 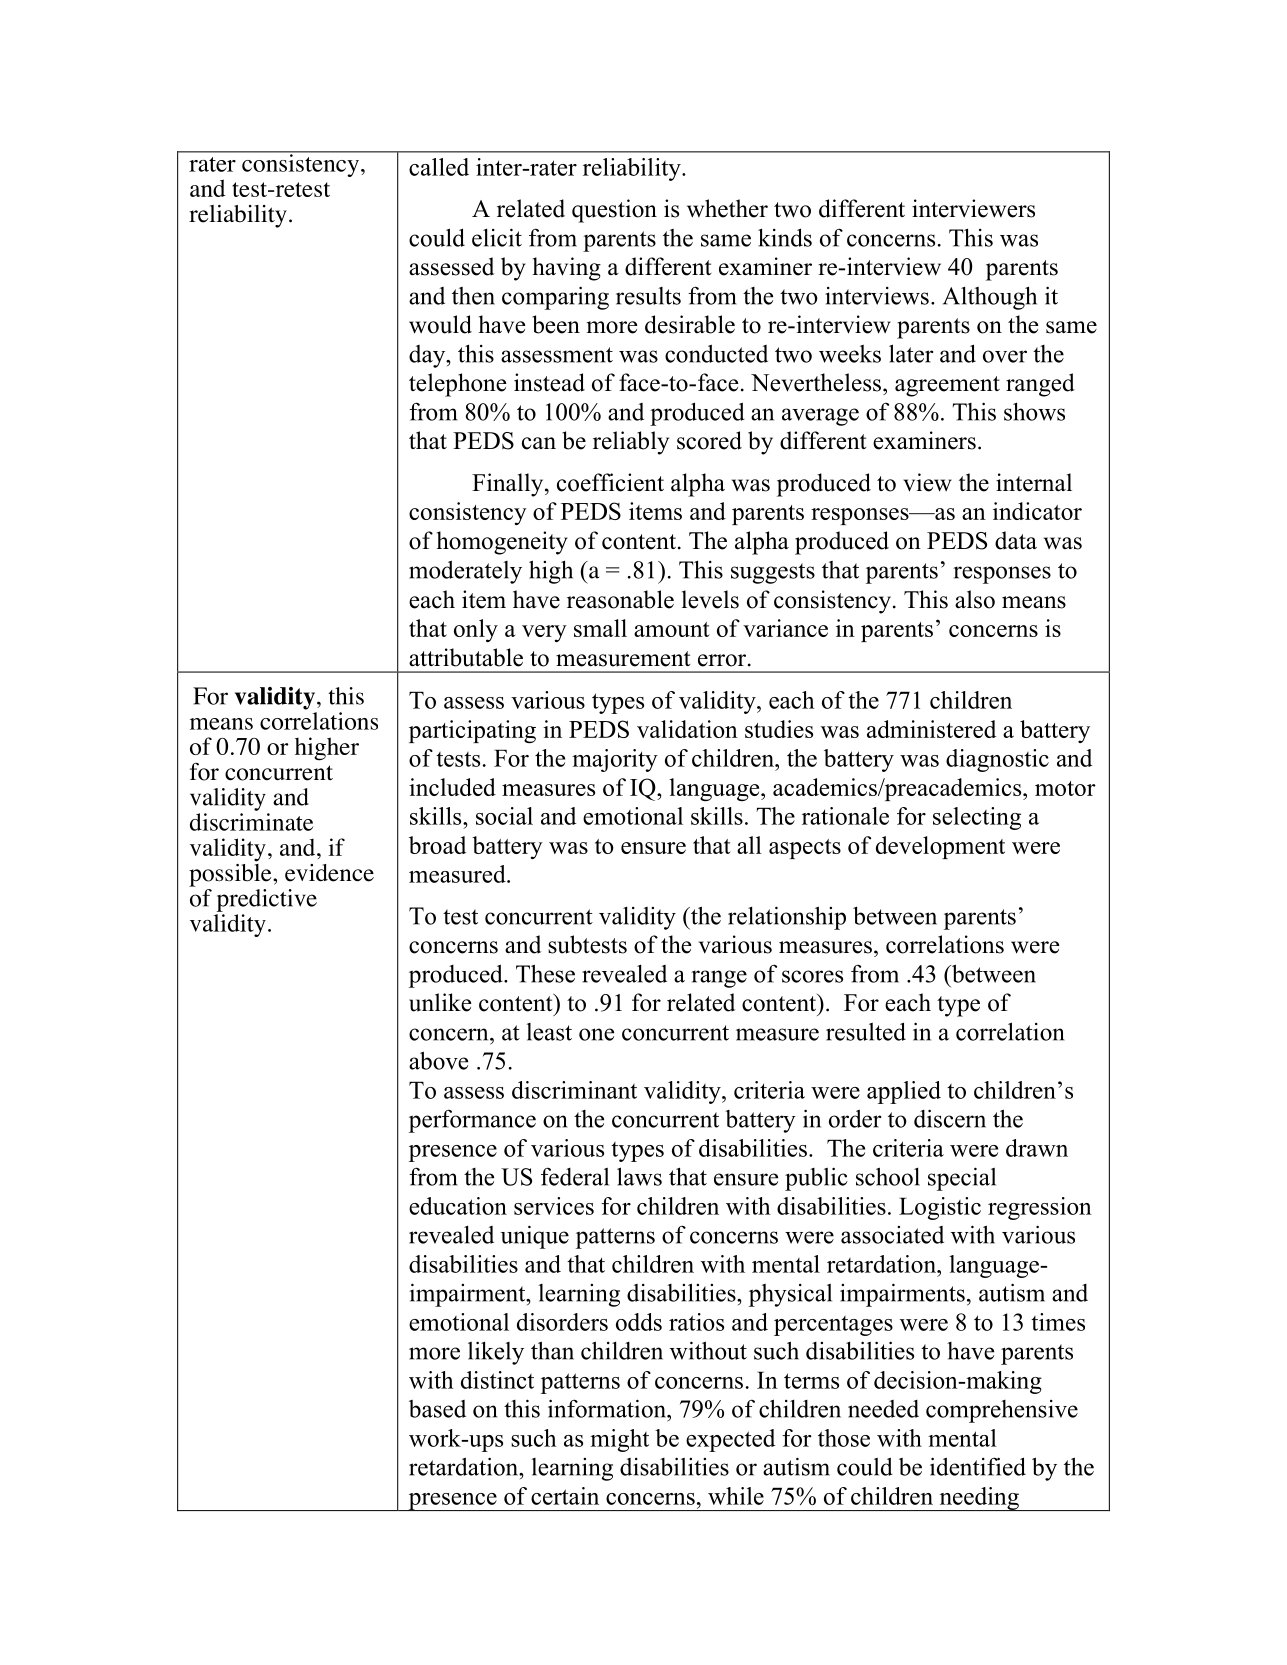 What do you see at coordinates (639, 1176) in the document?
I see `laws` at bounding box center [639, 1176].
